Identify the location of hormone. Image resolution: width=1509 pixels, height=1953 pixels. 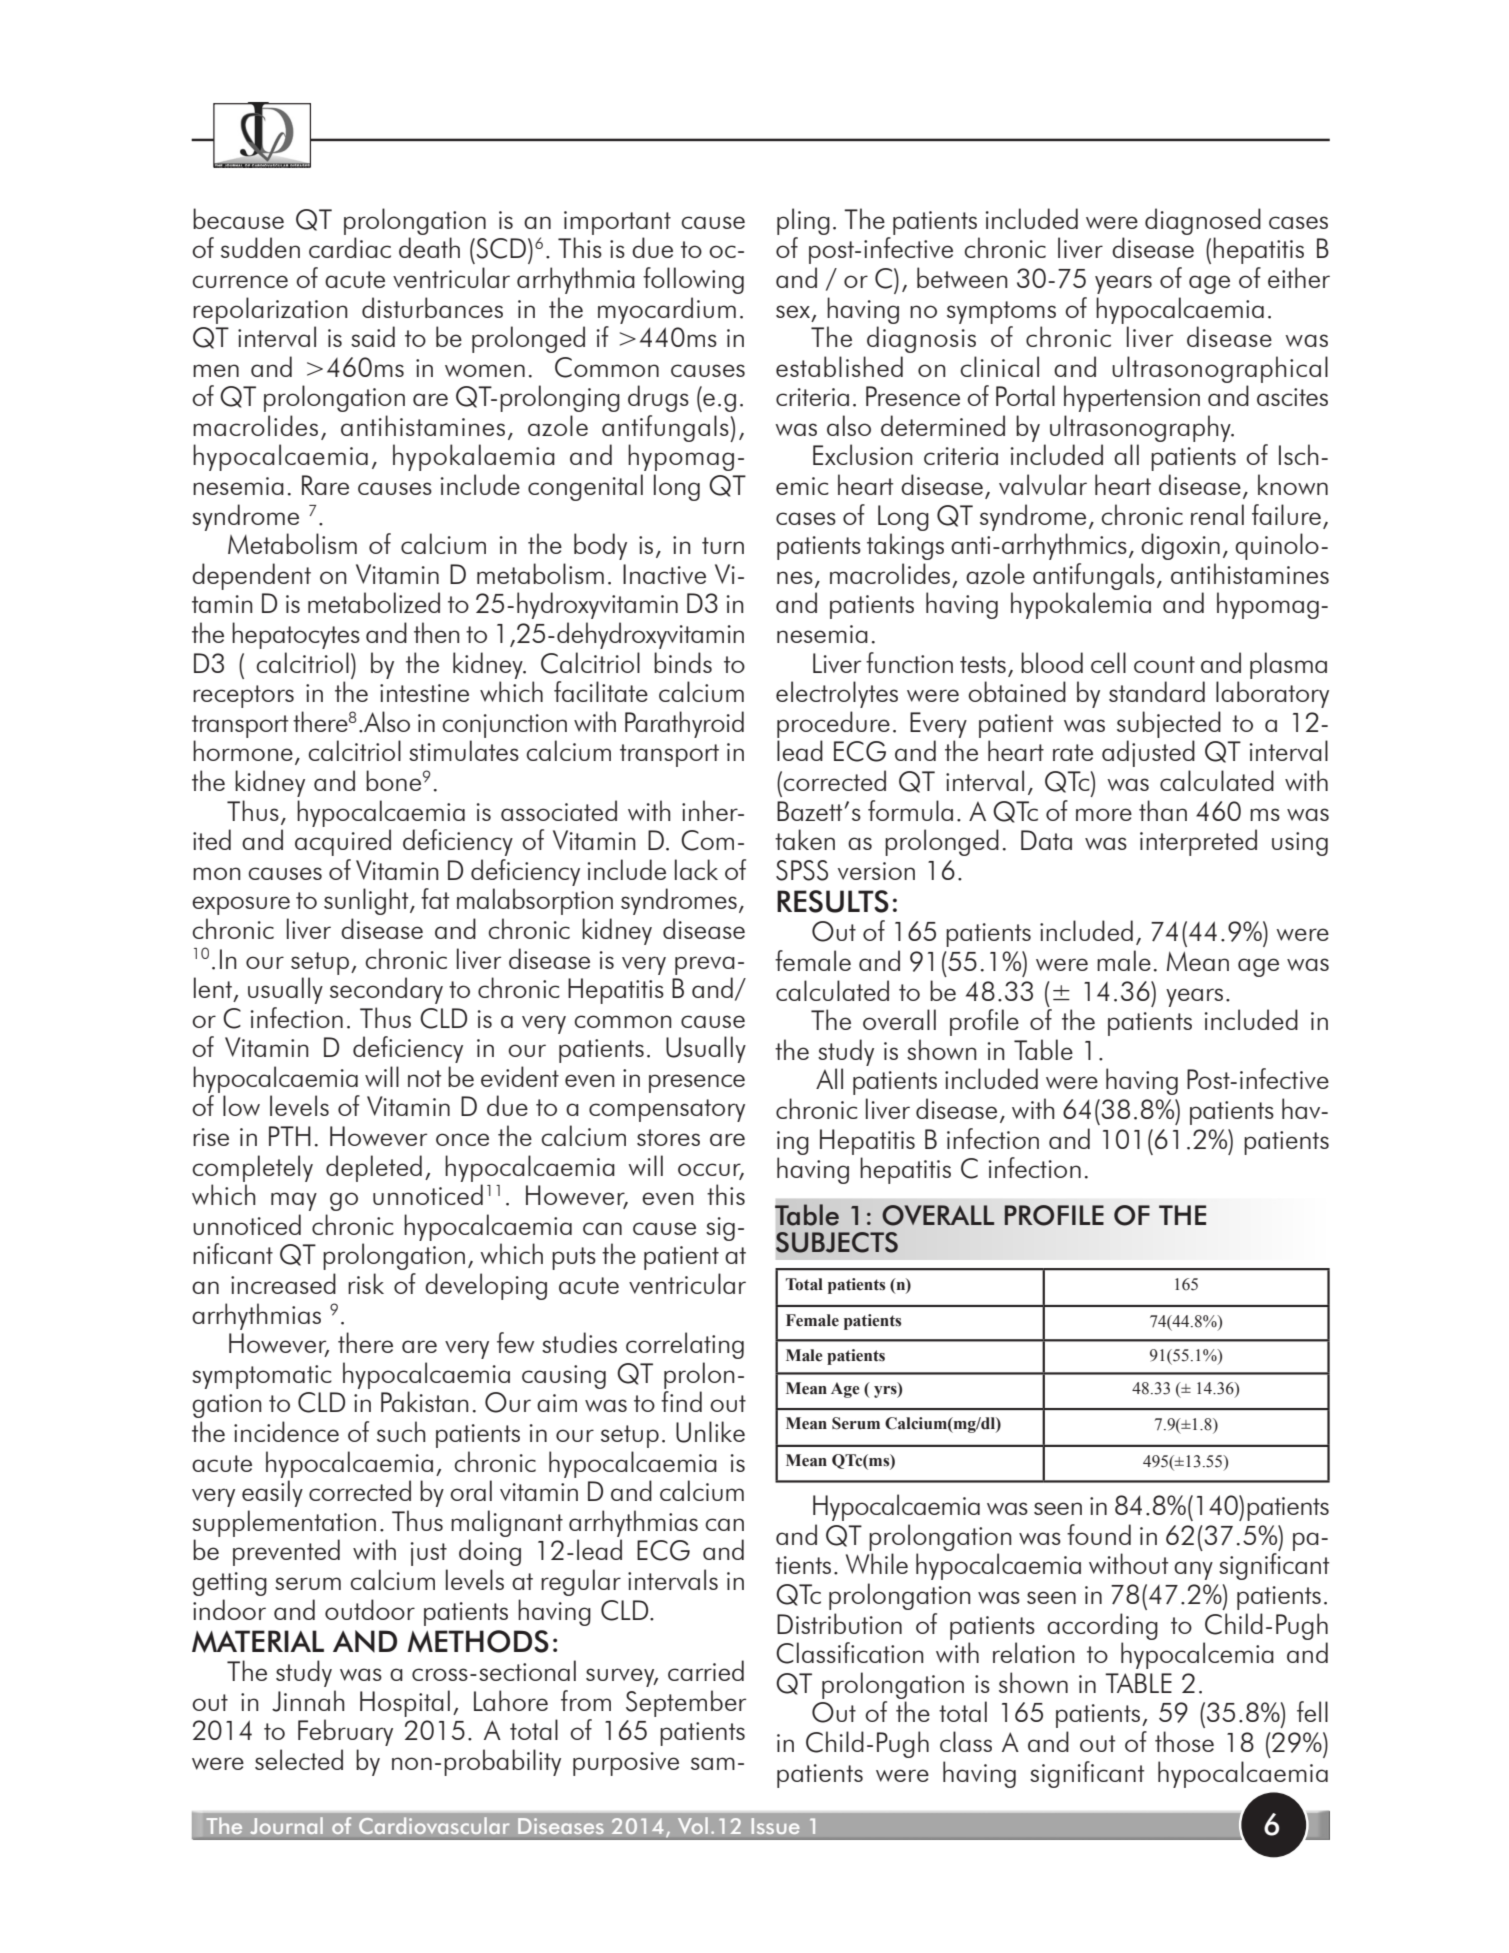
(243, 750).
